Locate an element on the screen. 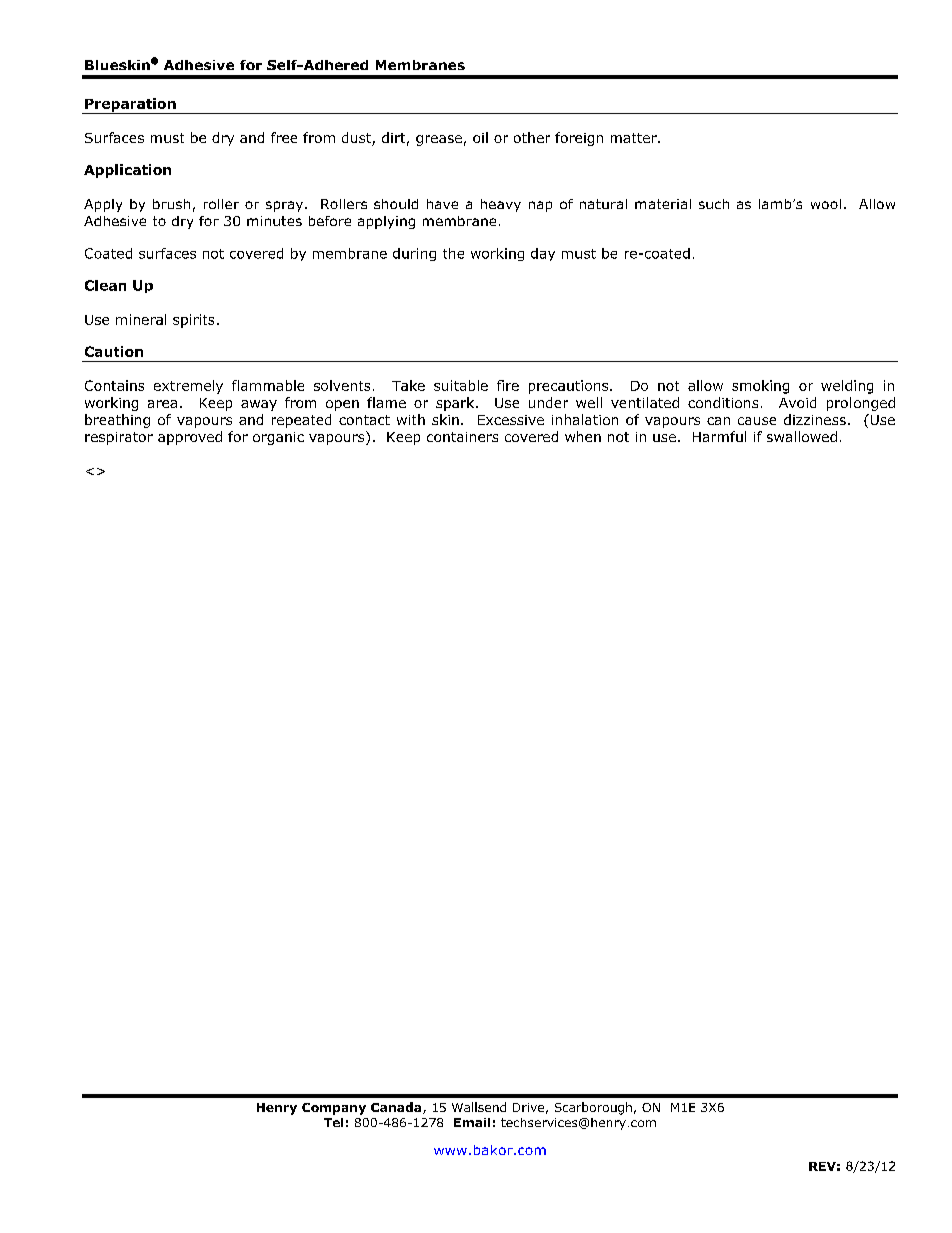 This screenshot has width=952, height=1233. Scarborough is located at coordinates (593, 1108).
